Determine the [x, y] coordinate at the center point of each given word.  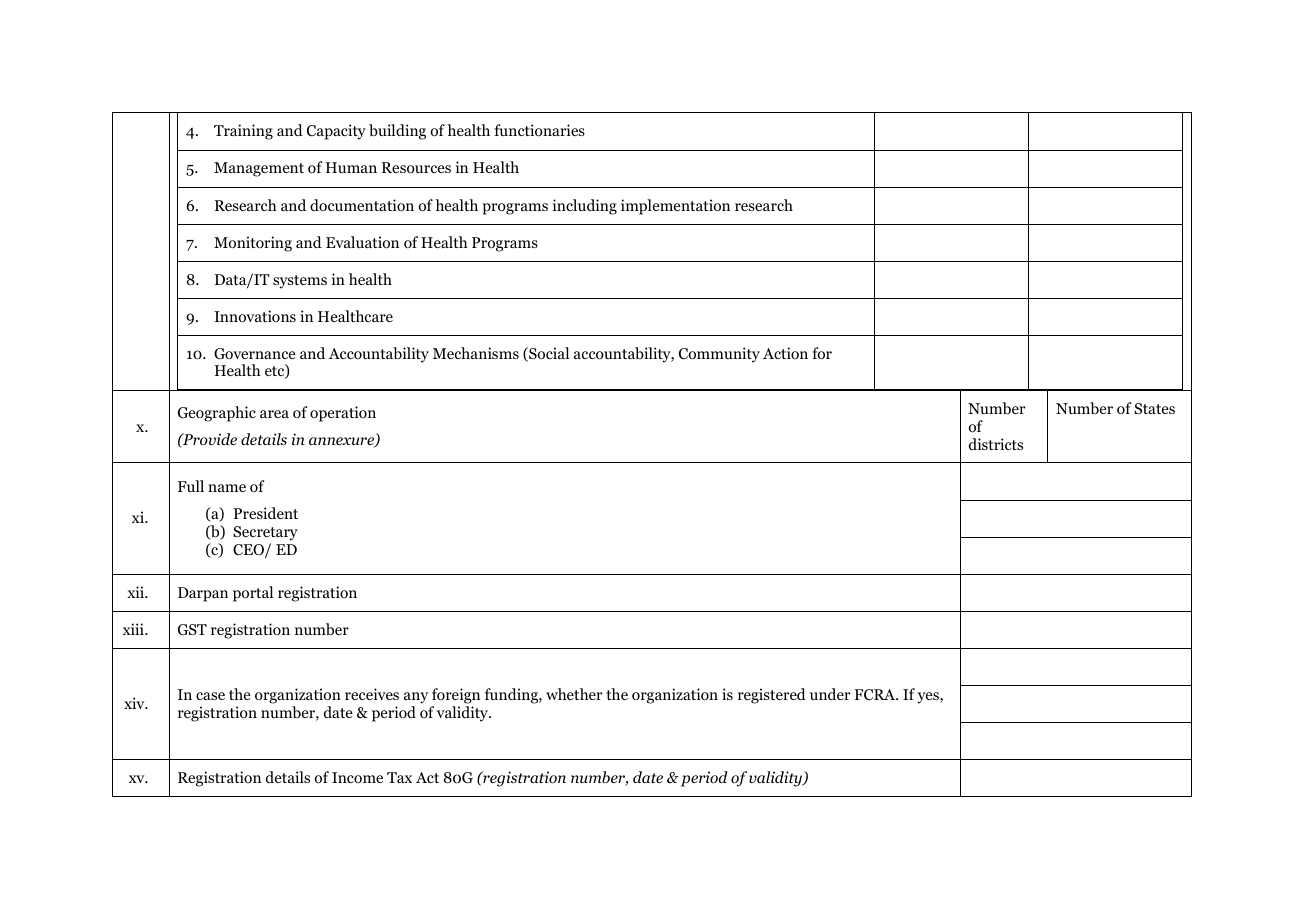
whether [574, 694]
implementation [675, 207]
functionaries [539, 130]
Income [357, 777]
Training [243, 132]
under [830, 694]
